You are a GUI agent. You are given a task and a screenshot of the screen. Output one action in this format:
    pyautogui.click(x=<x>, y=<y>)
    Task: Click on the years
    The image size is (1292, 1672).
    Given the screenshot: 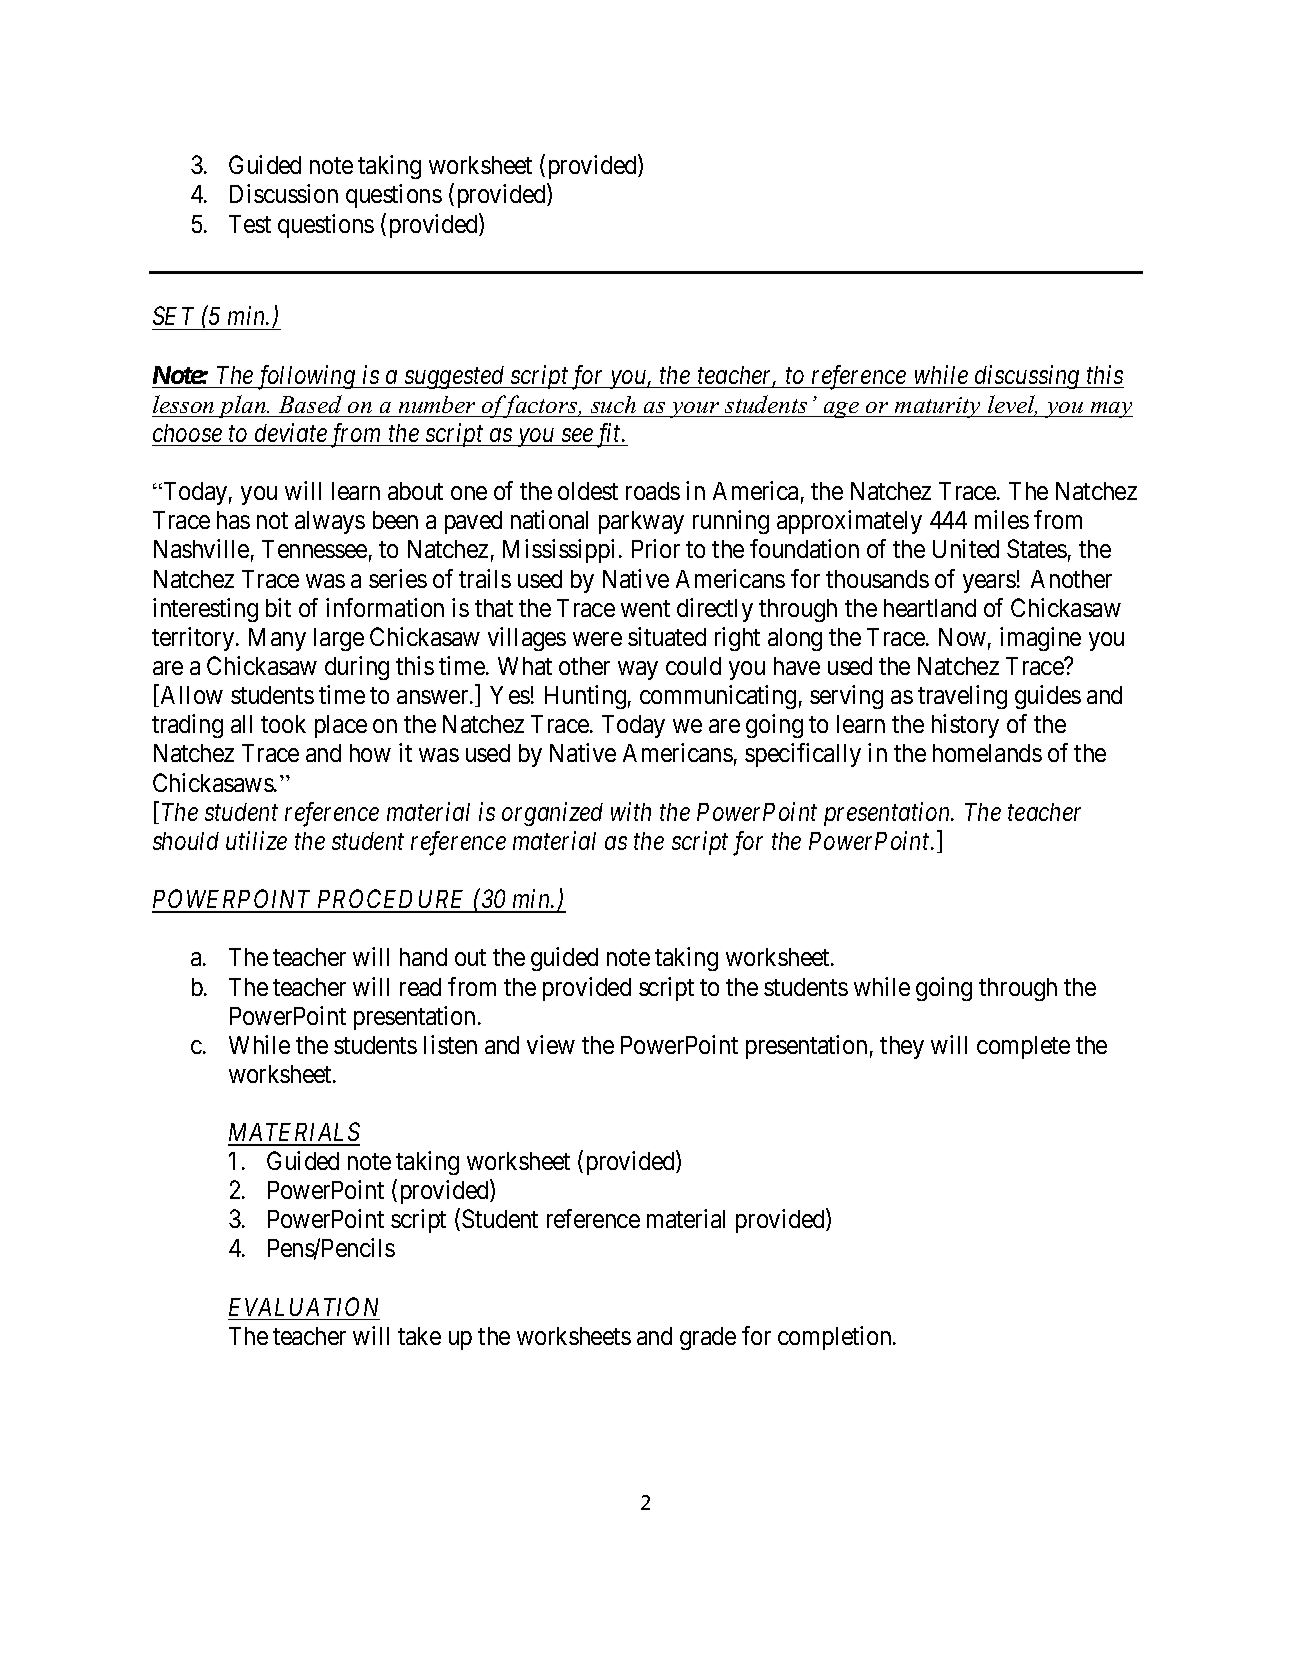 What is the action you would take?
    pyautogui.click(x=989, y=583)
